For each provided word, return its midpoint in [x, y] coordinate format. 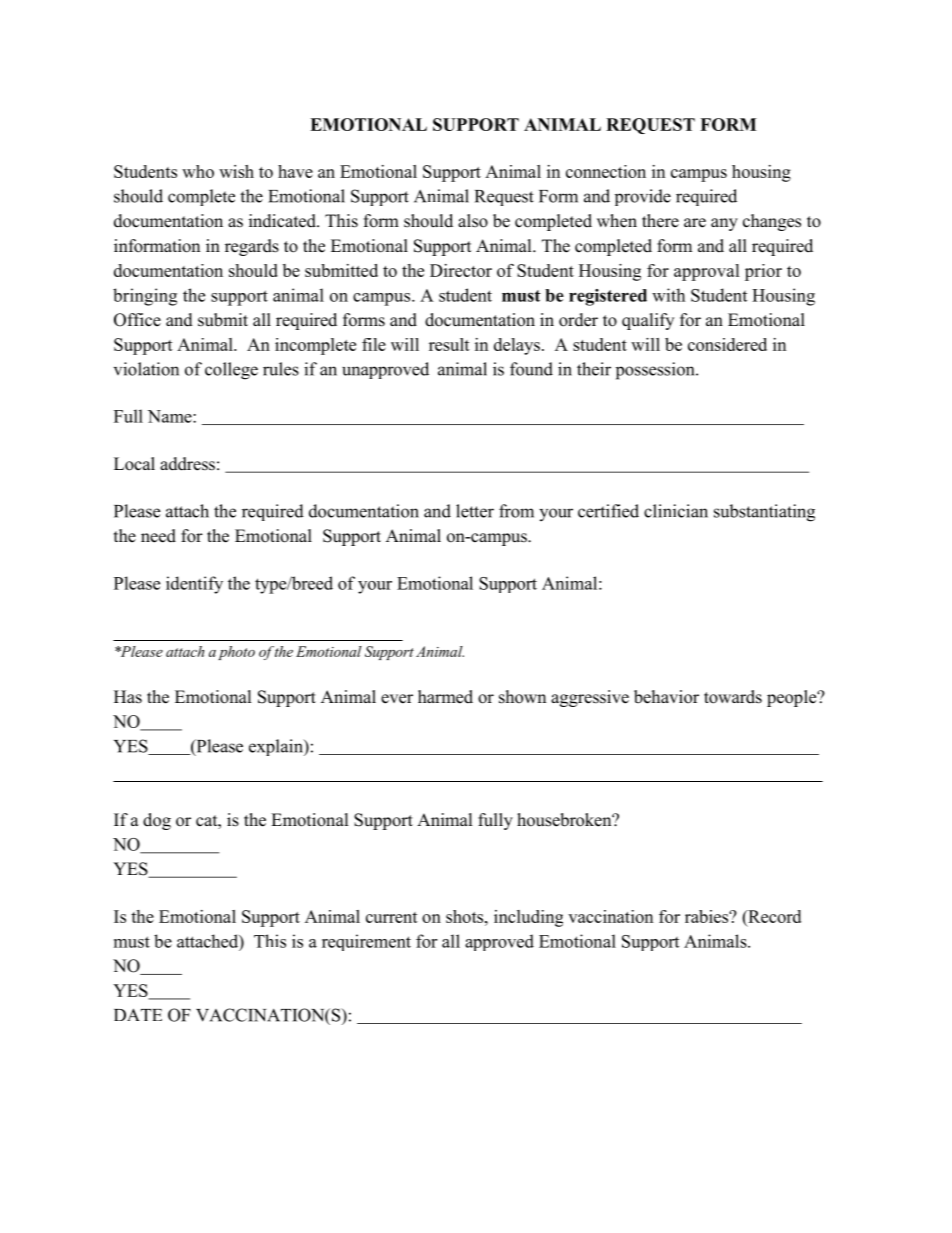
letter [475, 511]
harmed [445, 697]
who [198, 171]
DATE [138, 1014]
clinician [676, 511]
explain [277, 747]
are [695, 223]
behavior [666, 697]
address [187, 464]
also [473, 221]
